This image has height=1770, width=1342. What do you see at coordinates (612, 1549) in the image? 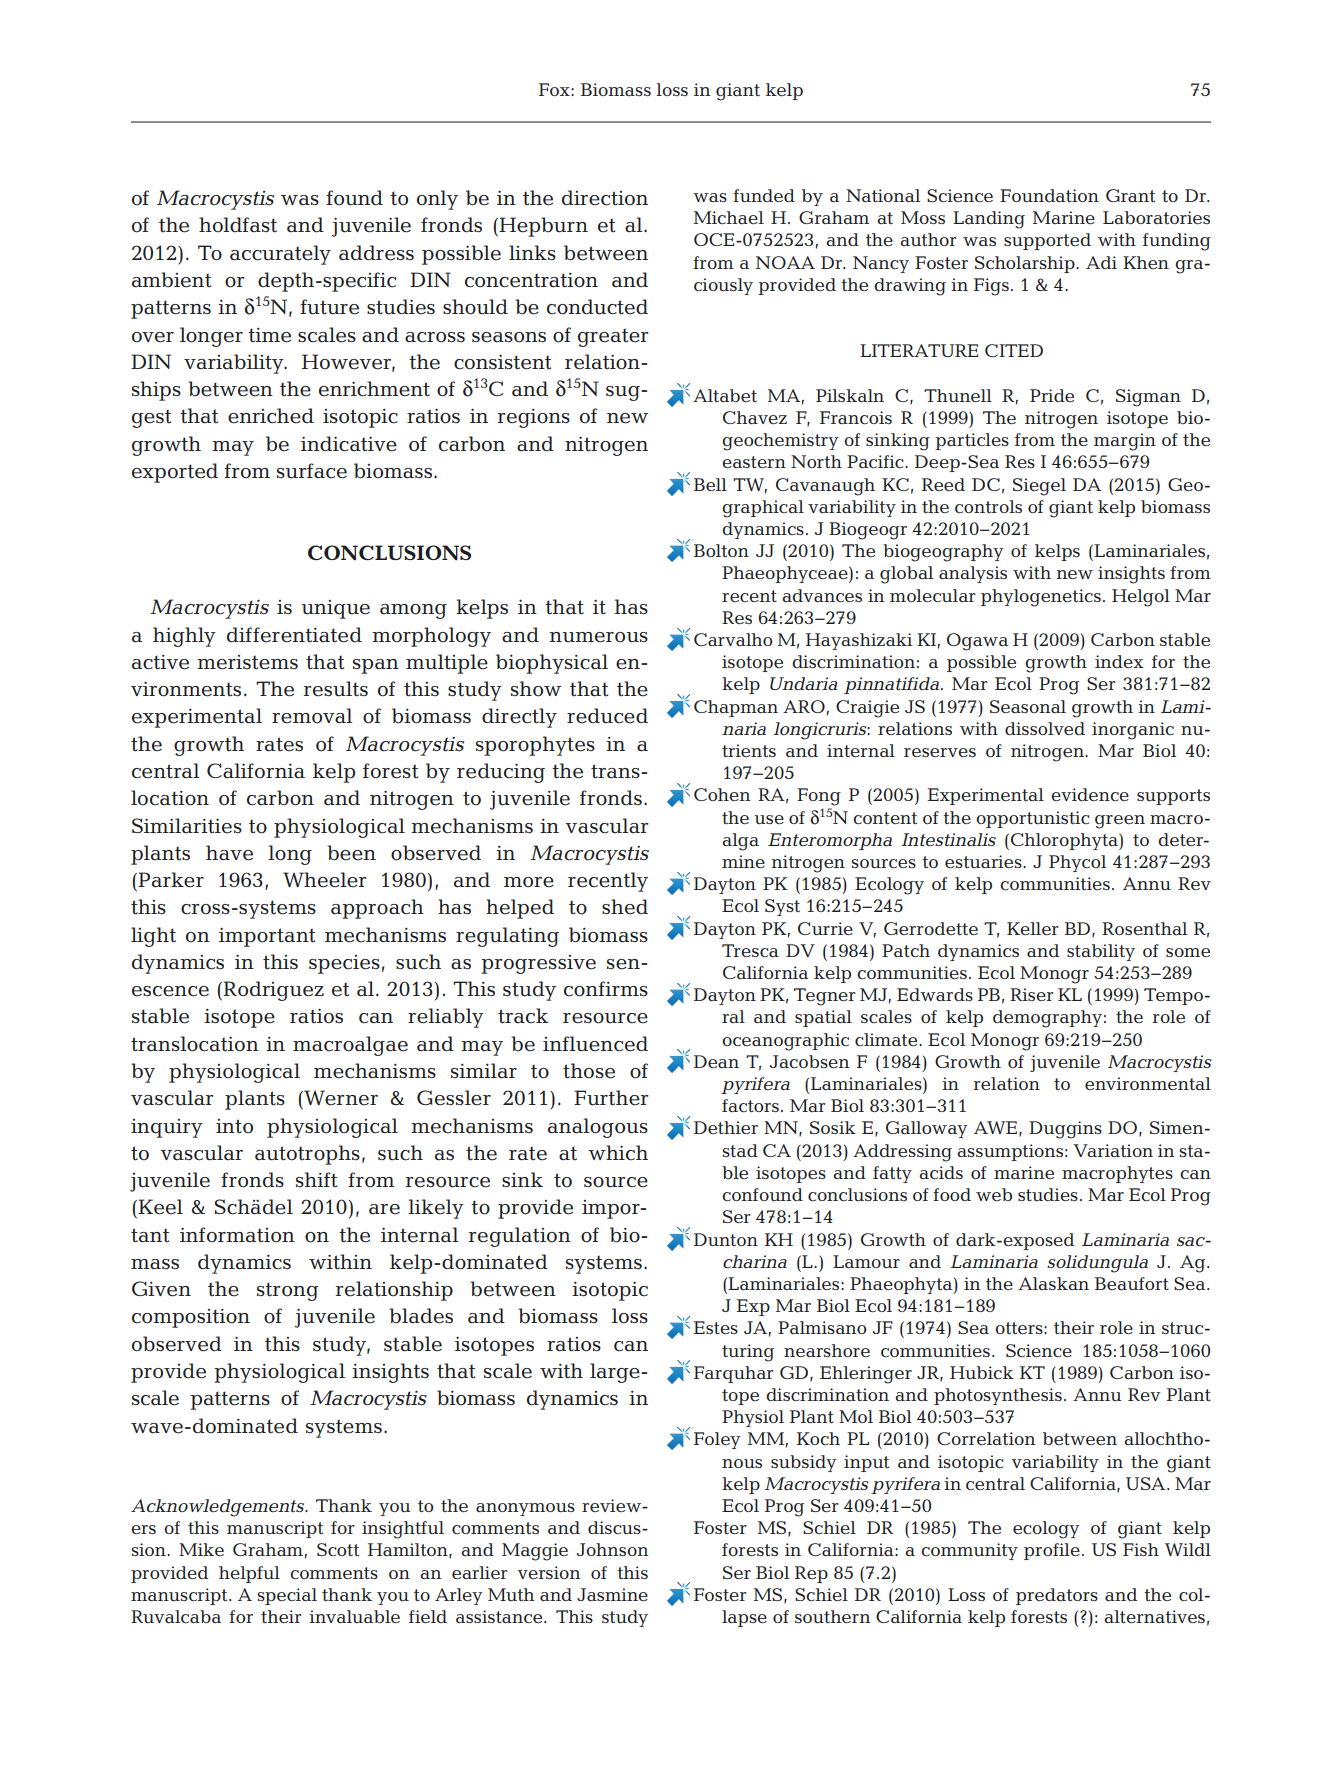
I see `Johnson` at bounding box center [612, 1549].
